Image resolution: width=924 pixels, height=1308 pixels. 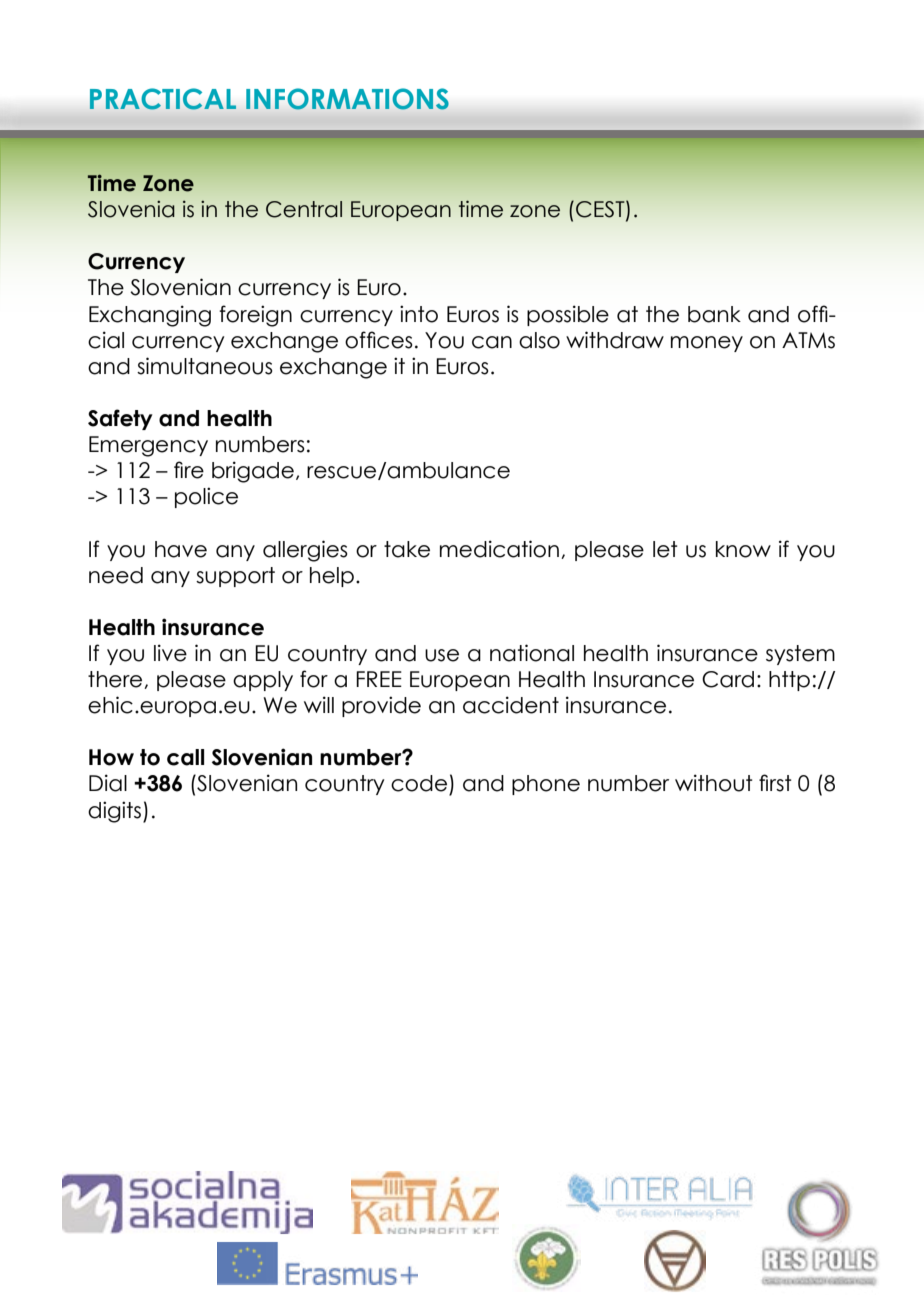 What do you see at coordinates (163, 99) in the document?
I see `PRACTICAL` at bounding box center [163, 99].
